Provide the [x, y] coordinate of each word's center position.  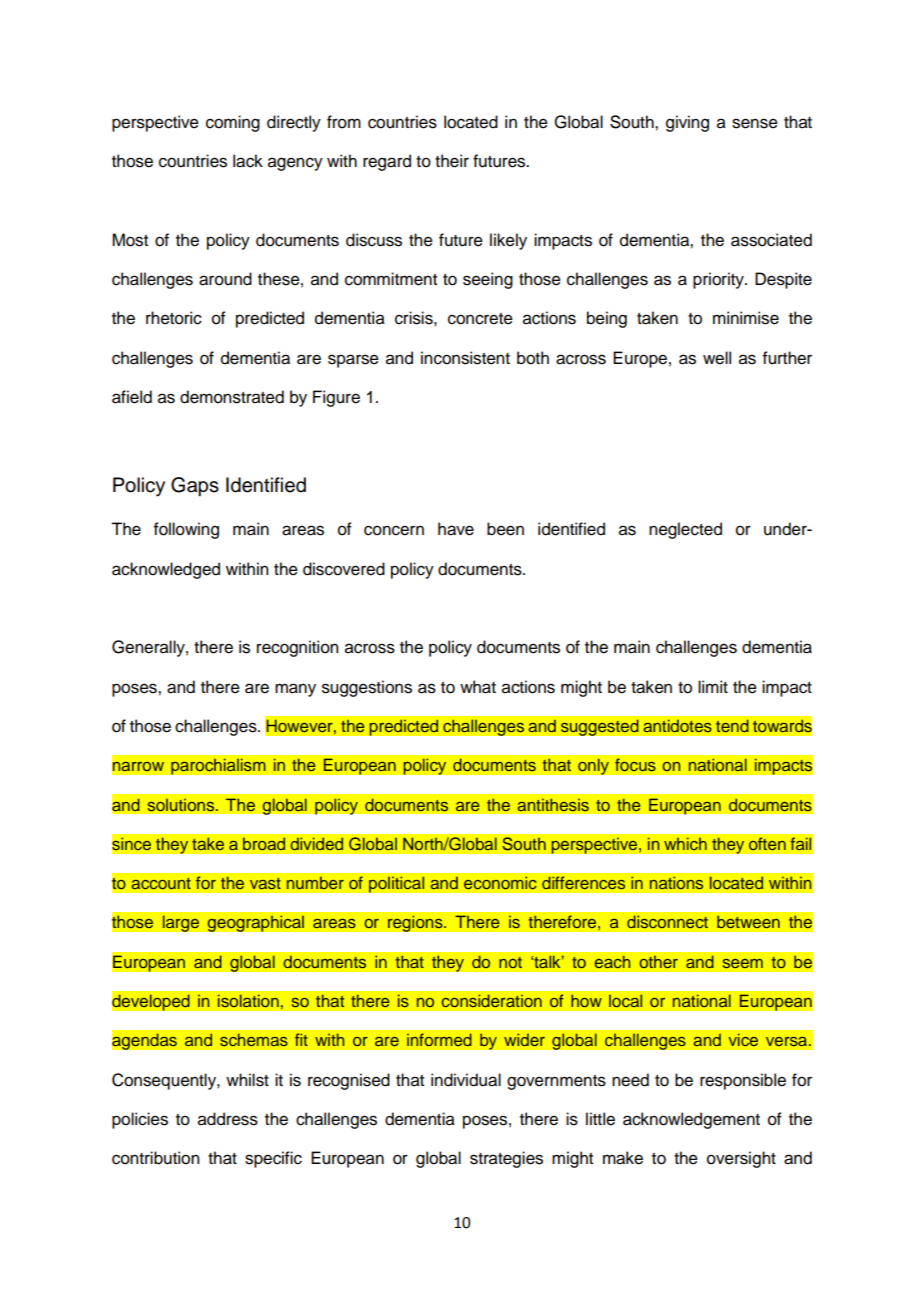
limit [713, 686]
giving [687, 123]
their [452, 161]
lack [248, 161]
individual [466, 1080]
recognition [297, 648]
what [478, 687]
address [228, 1119]
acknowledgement [691, 1120]
